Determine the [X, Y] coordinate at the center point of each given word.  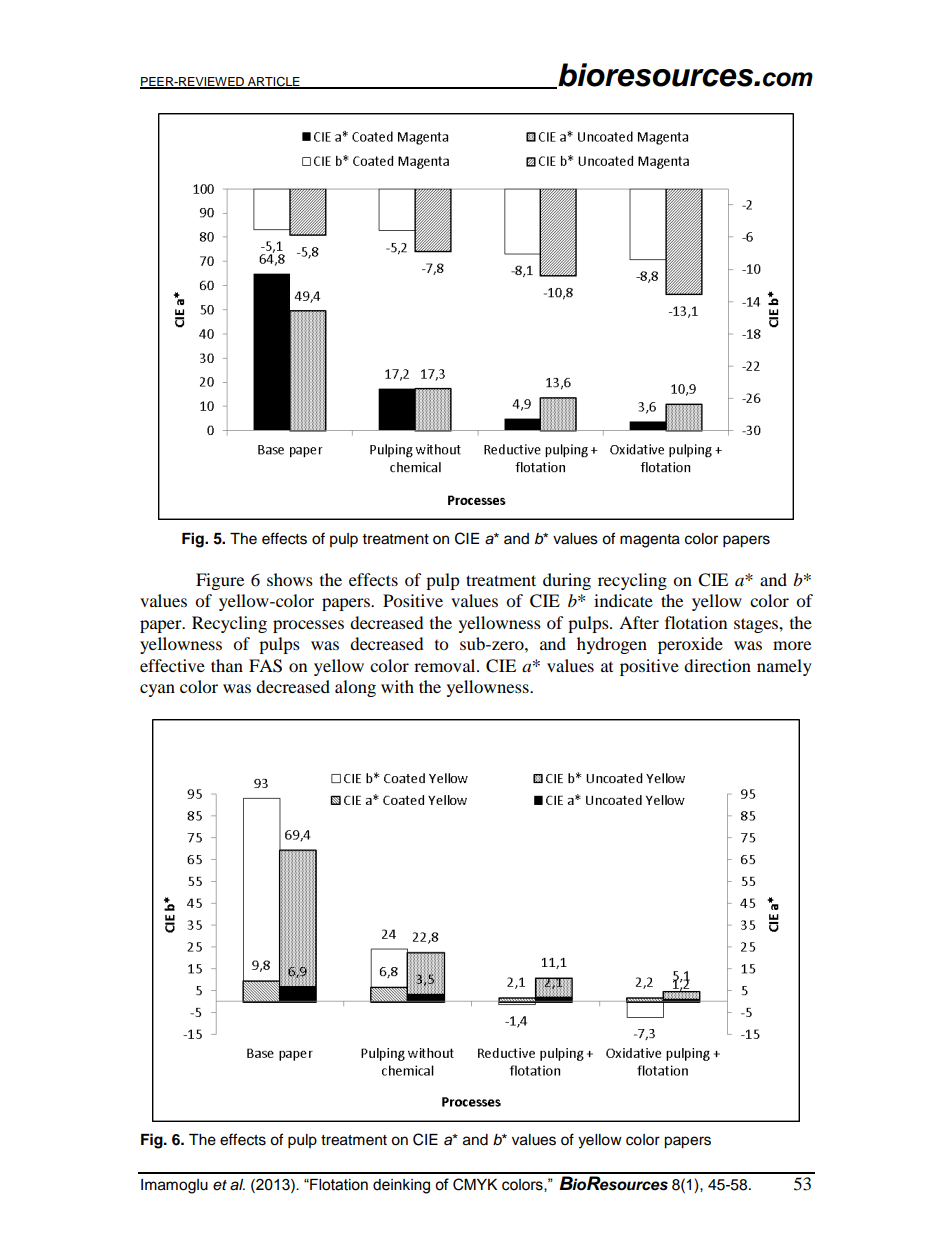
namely [784, 667]
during [567, 581]
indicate [623, 600]
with [397, 686]
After [639, 622]
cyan [157, 690]
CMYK [475, 1184]
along [355, 688]
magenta [650, 541]
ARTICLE [274, 82]
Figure [220, 581]
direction [717, 665]
